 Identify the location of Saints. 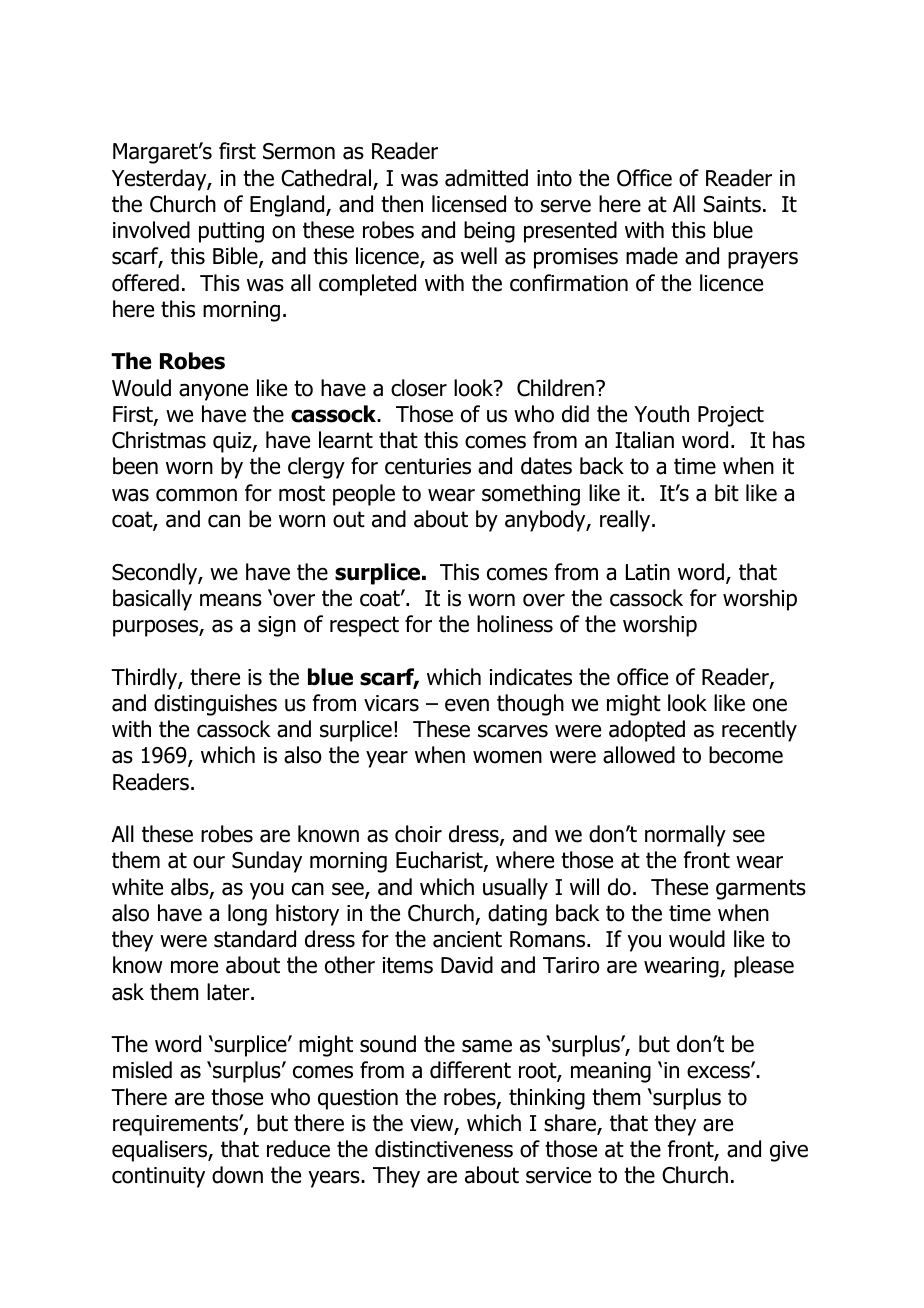
(732, 204).
